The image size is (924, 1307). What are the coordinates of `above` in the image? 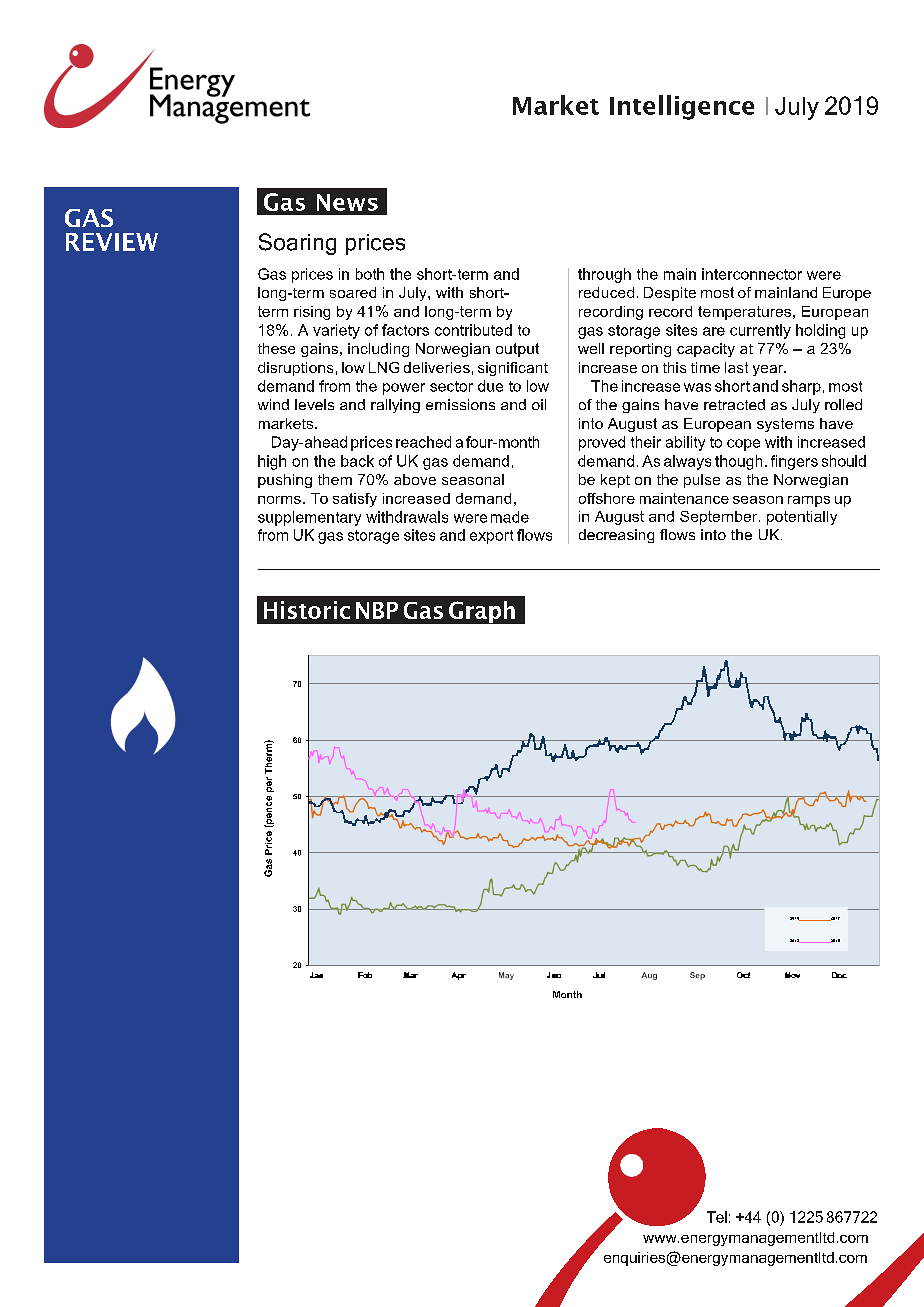 It's located at (415, 479).
